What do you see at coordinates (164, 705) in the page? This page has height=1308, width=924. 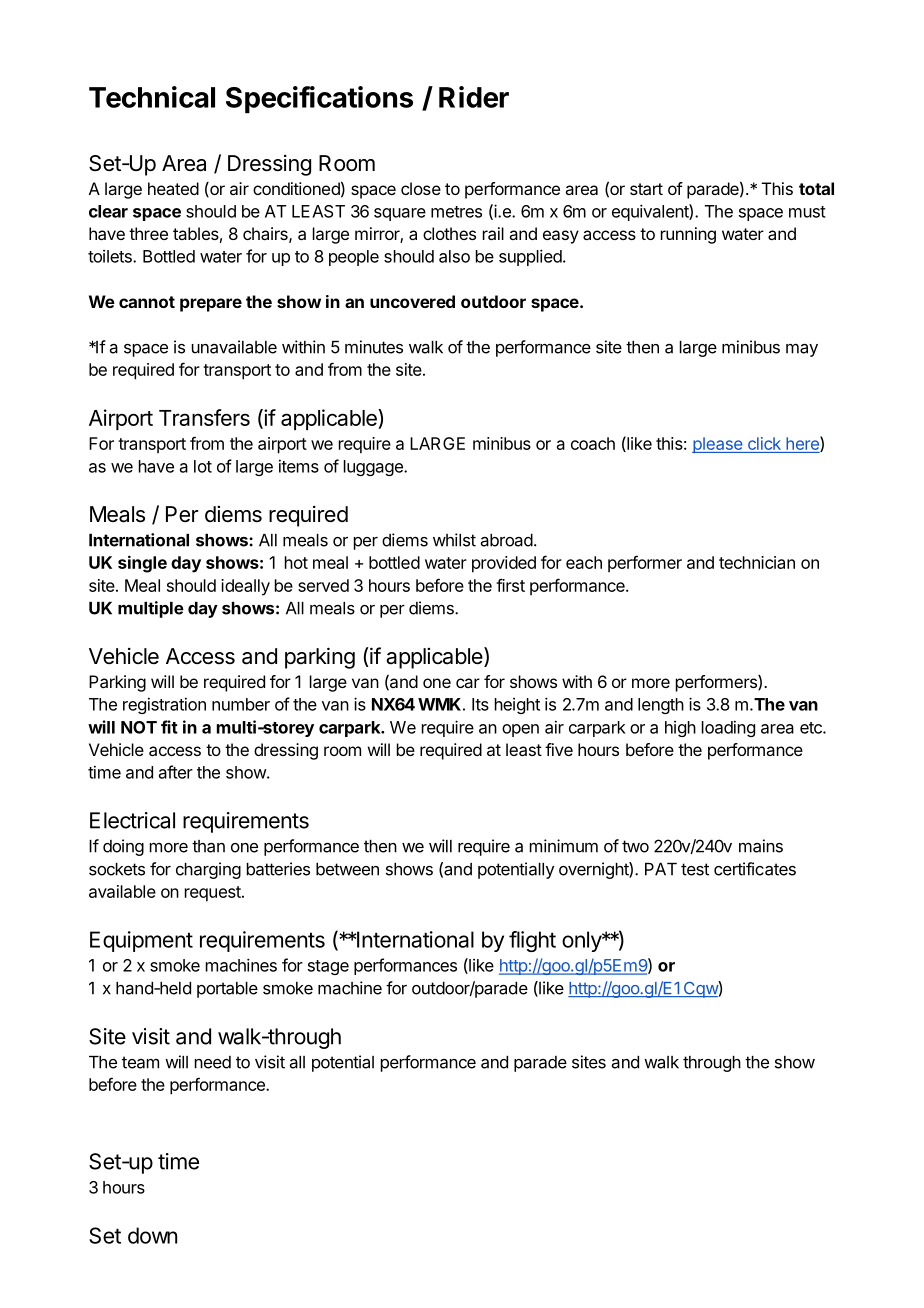 I see `registration` at bounding box center [164, 705].
